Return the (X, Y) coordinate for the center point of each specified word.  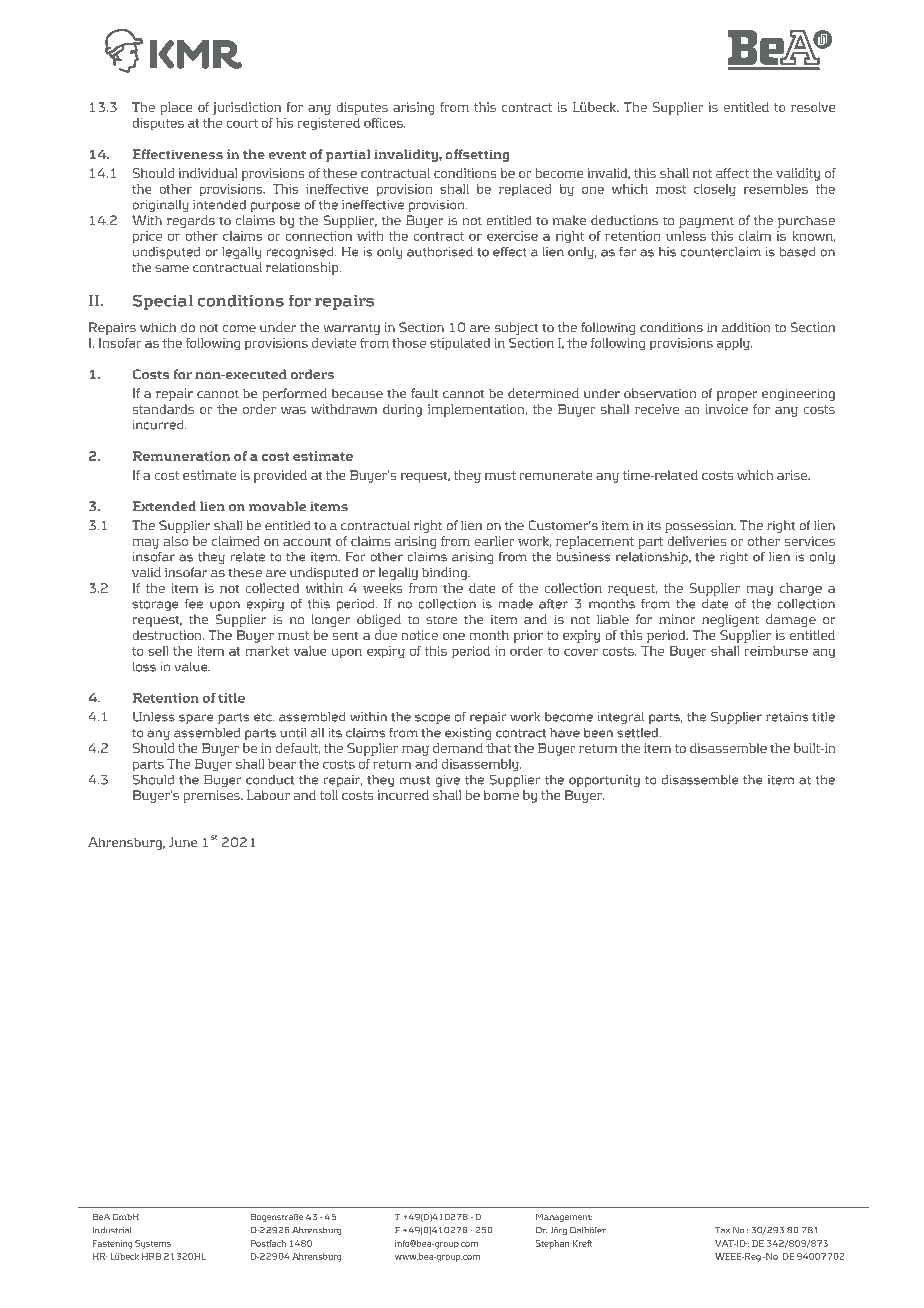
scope (433, 719)
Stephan (553, 1244)
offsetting (477, 155)
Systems (153, 1244)
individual (208, 173)
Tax (722, 1230)
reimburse (776, 651)
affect (732, 173)
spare (196, 719)
